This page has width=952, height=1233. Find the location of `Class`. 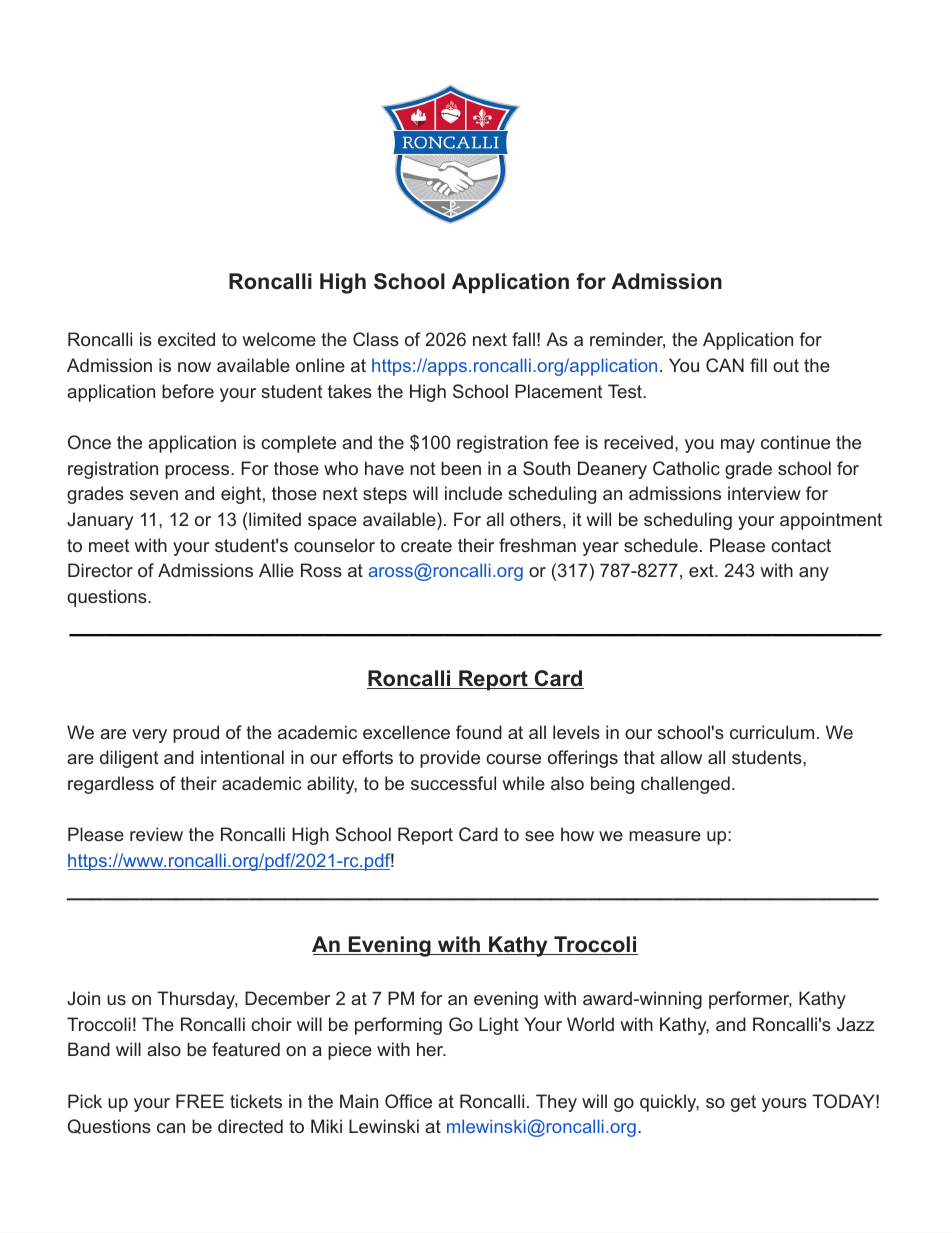

Class is located at coordinates (376, 339).
